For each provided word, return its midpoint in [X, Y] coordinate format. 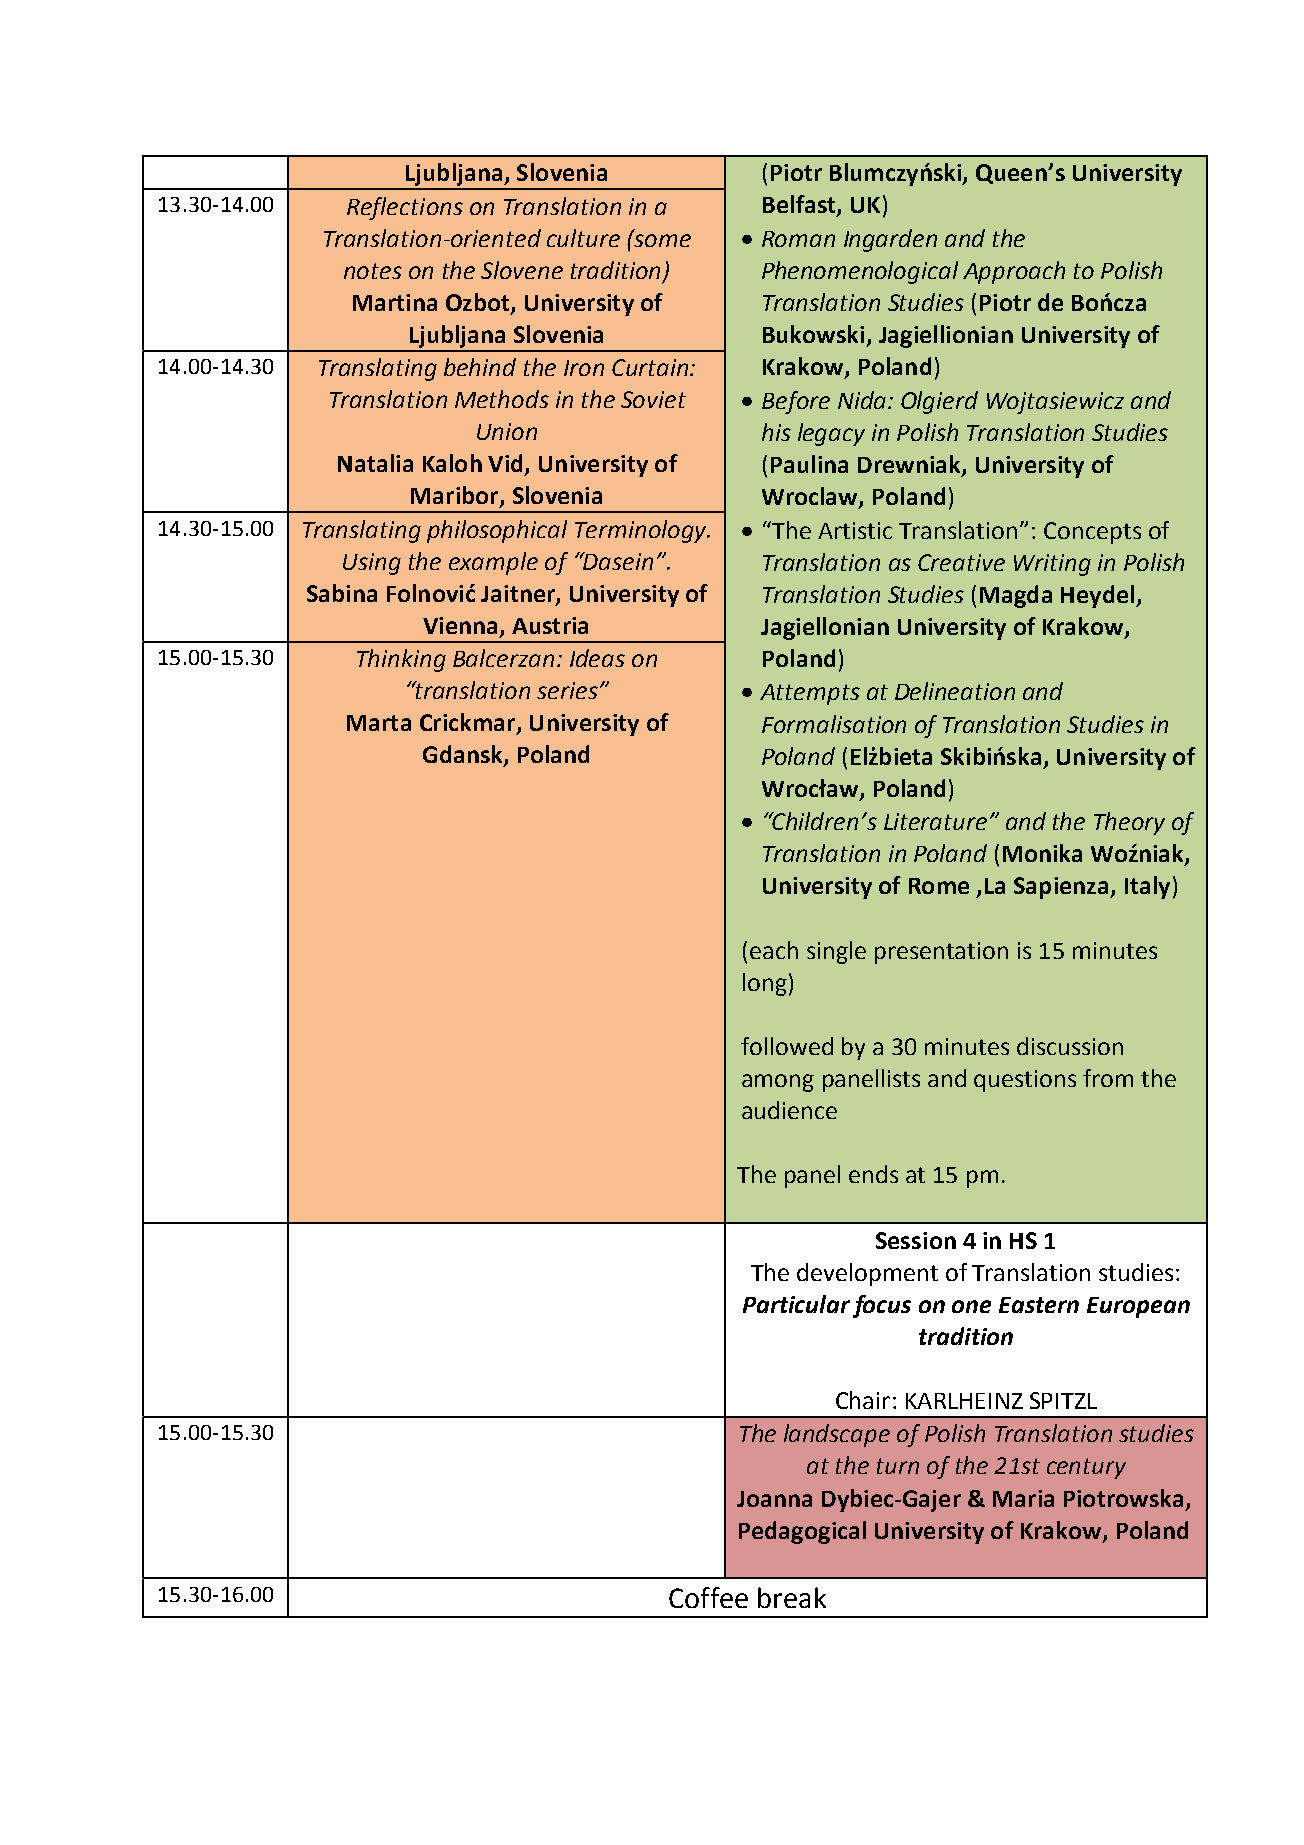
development [867, 1274]
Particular [796, 1304]
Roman [798, 239]
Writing [1052, 565]
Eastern [1039, 1305]
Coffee [708, 1597]
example [493, 563]
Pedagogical [802, 1532]
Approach [1014, 272]
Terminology [642, 531]
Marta [379, 723]
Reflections [405, 208]
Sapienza [1062, 888]
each [774, 950]
